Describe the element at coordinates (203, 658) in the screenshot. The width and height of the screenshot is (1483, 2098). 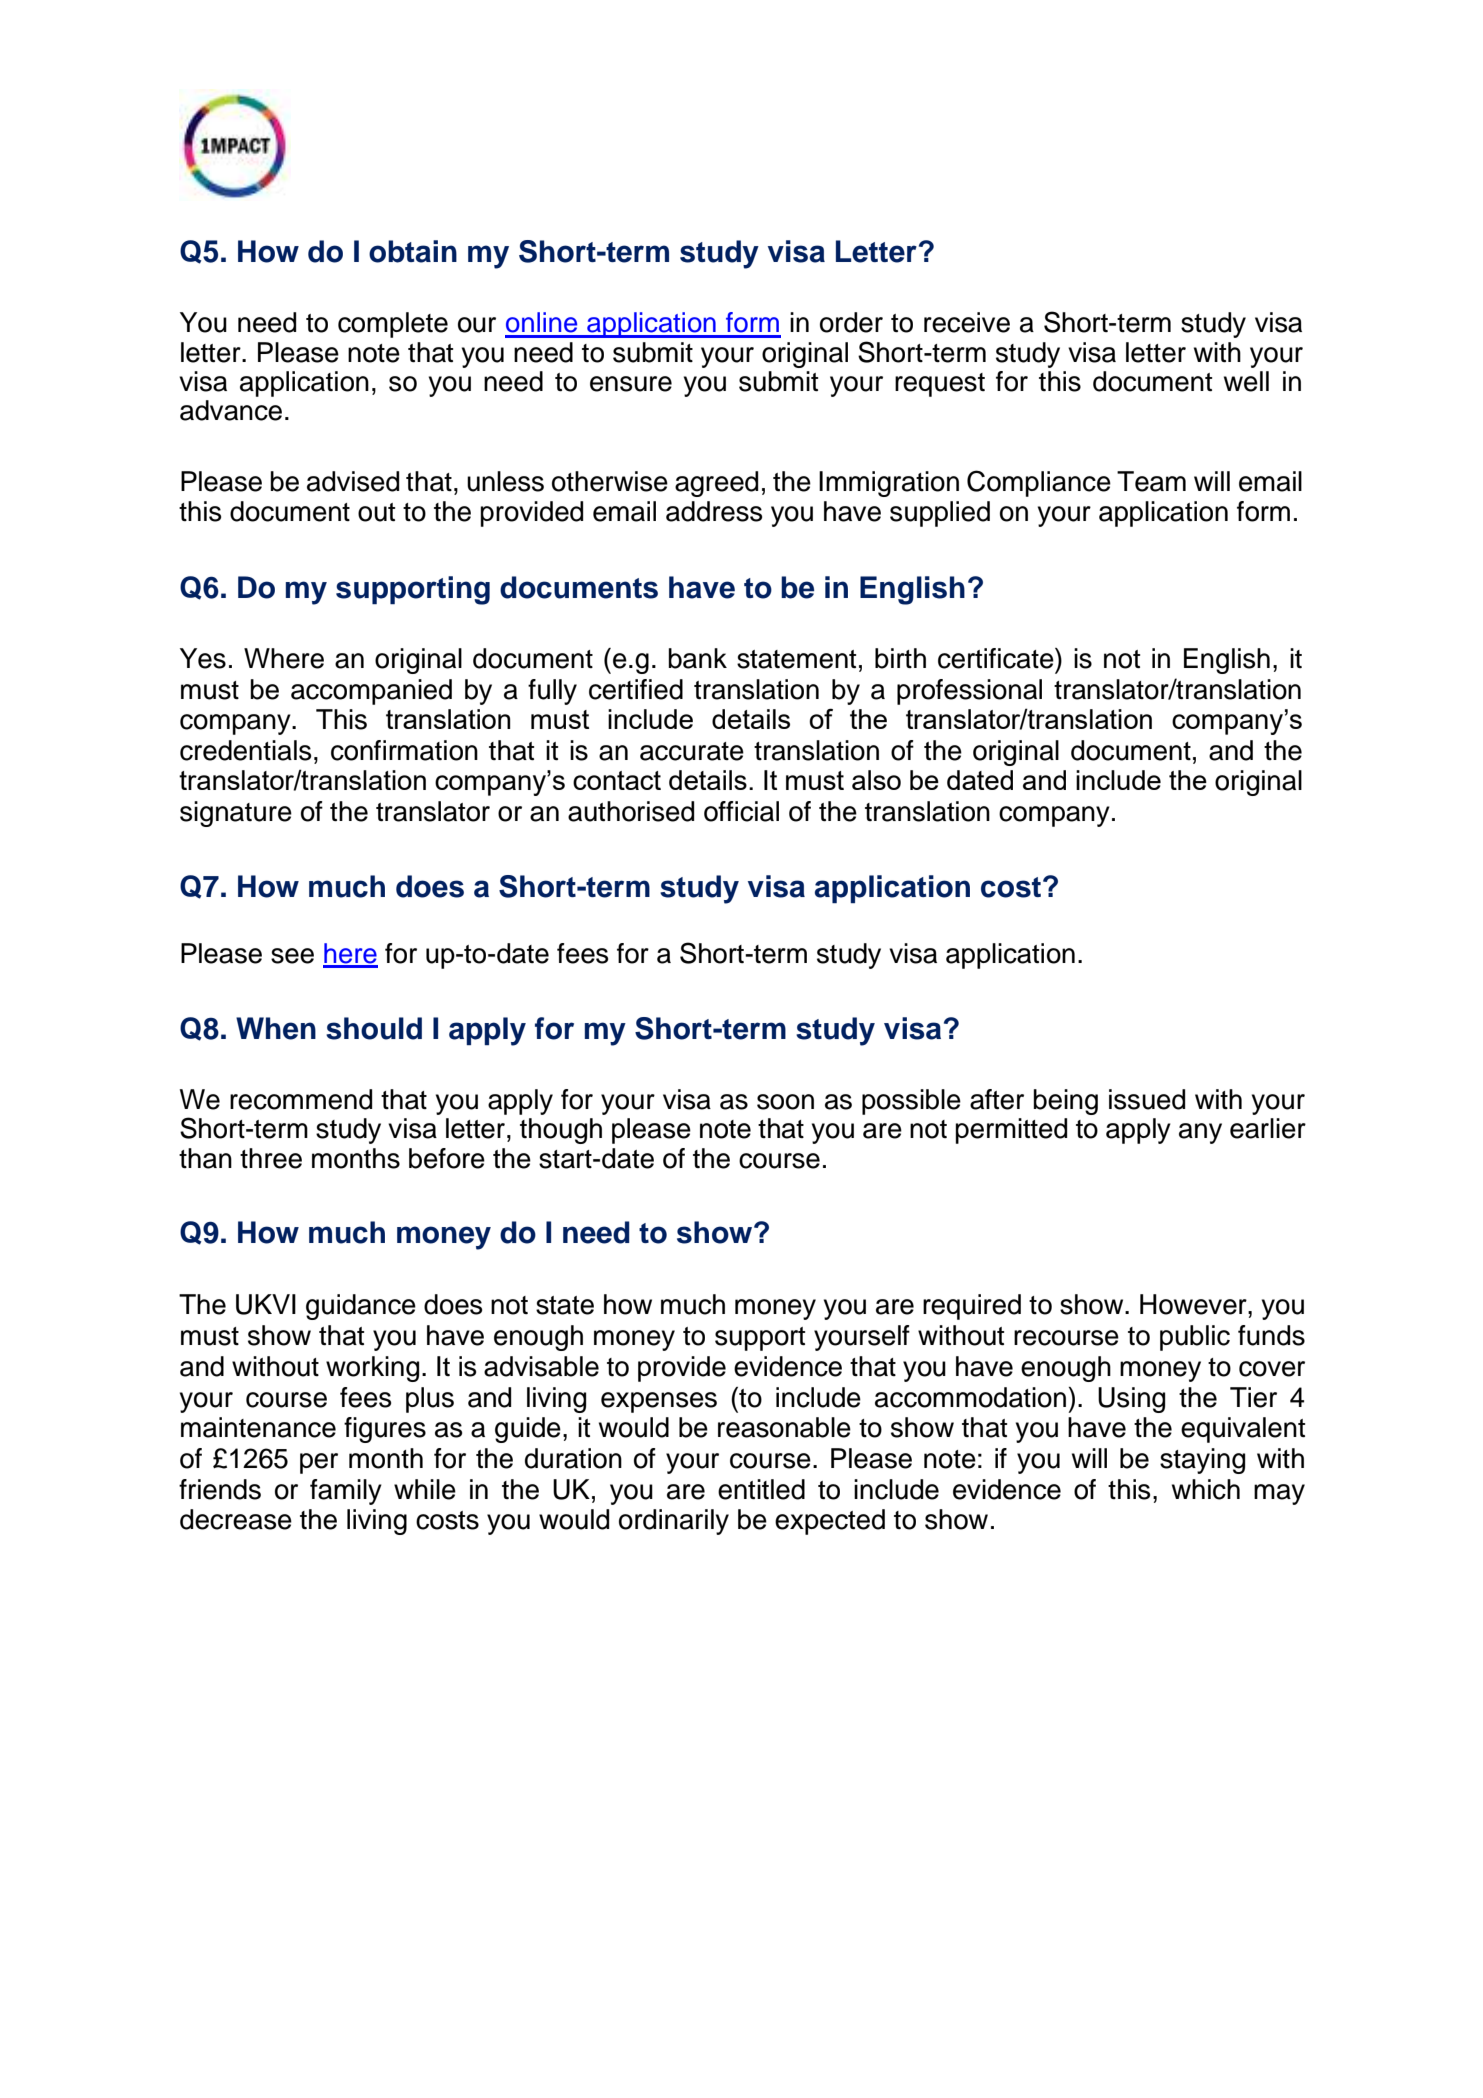
I see `Yes` at that location.
